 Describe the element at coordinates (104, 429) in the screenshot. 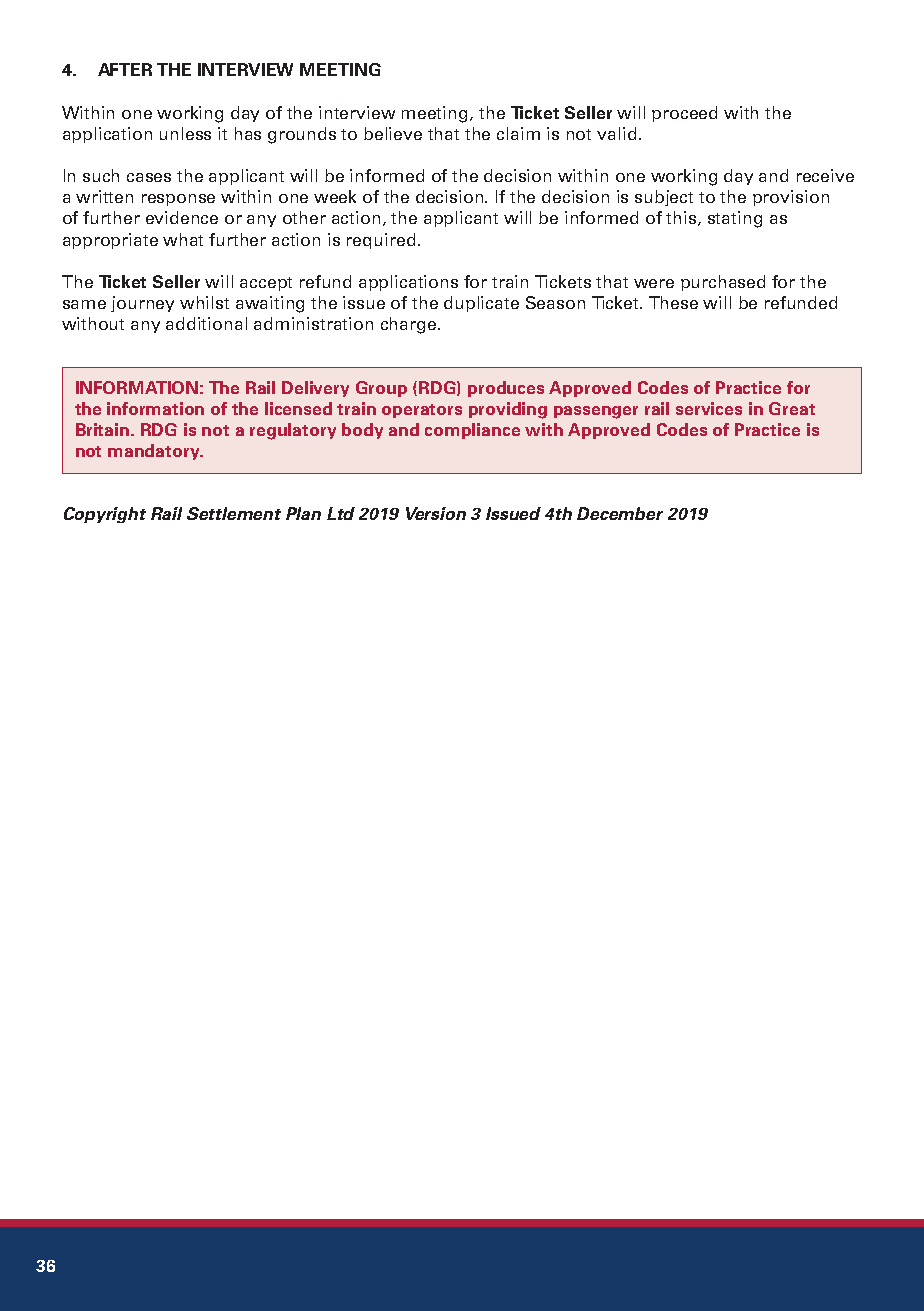

I see `Britain` at that location.
